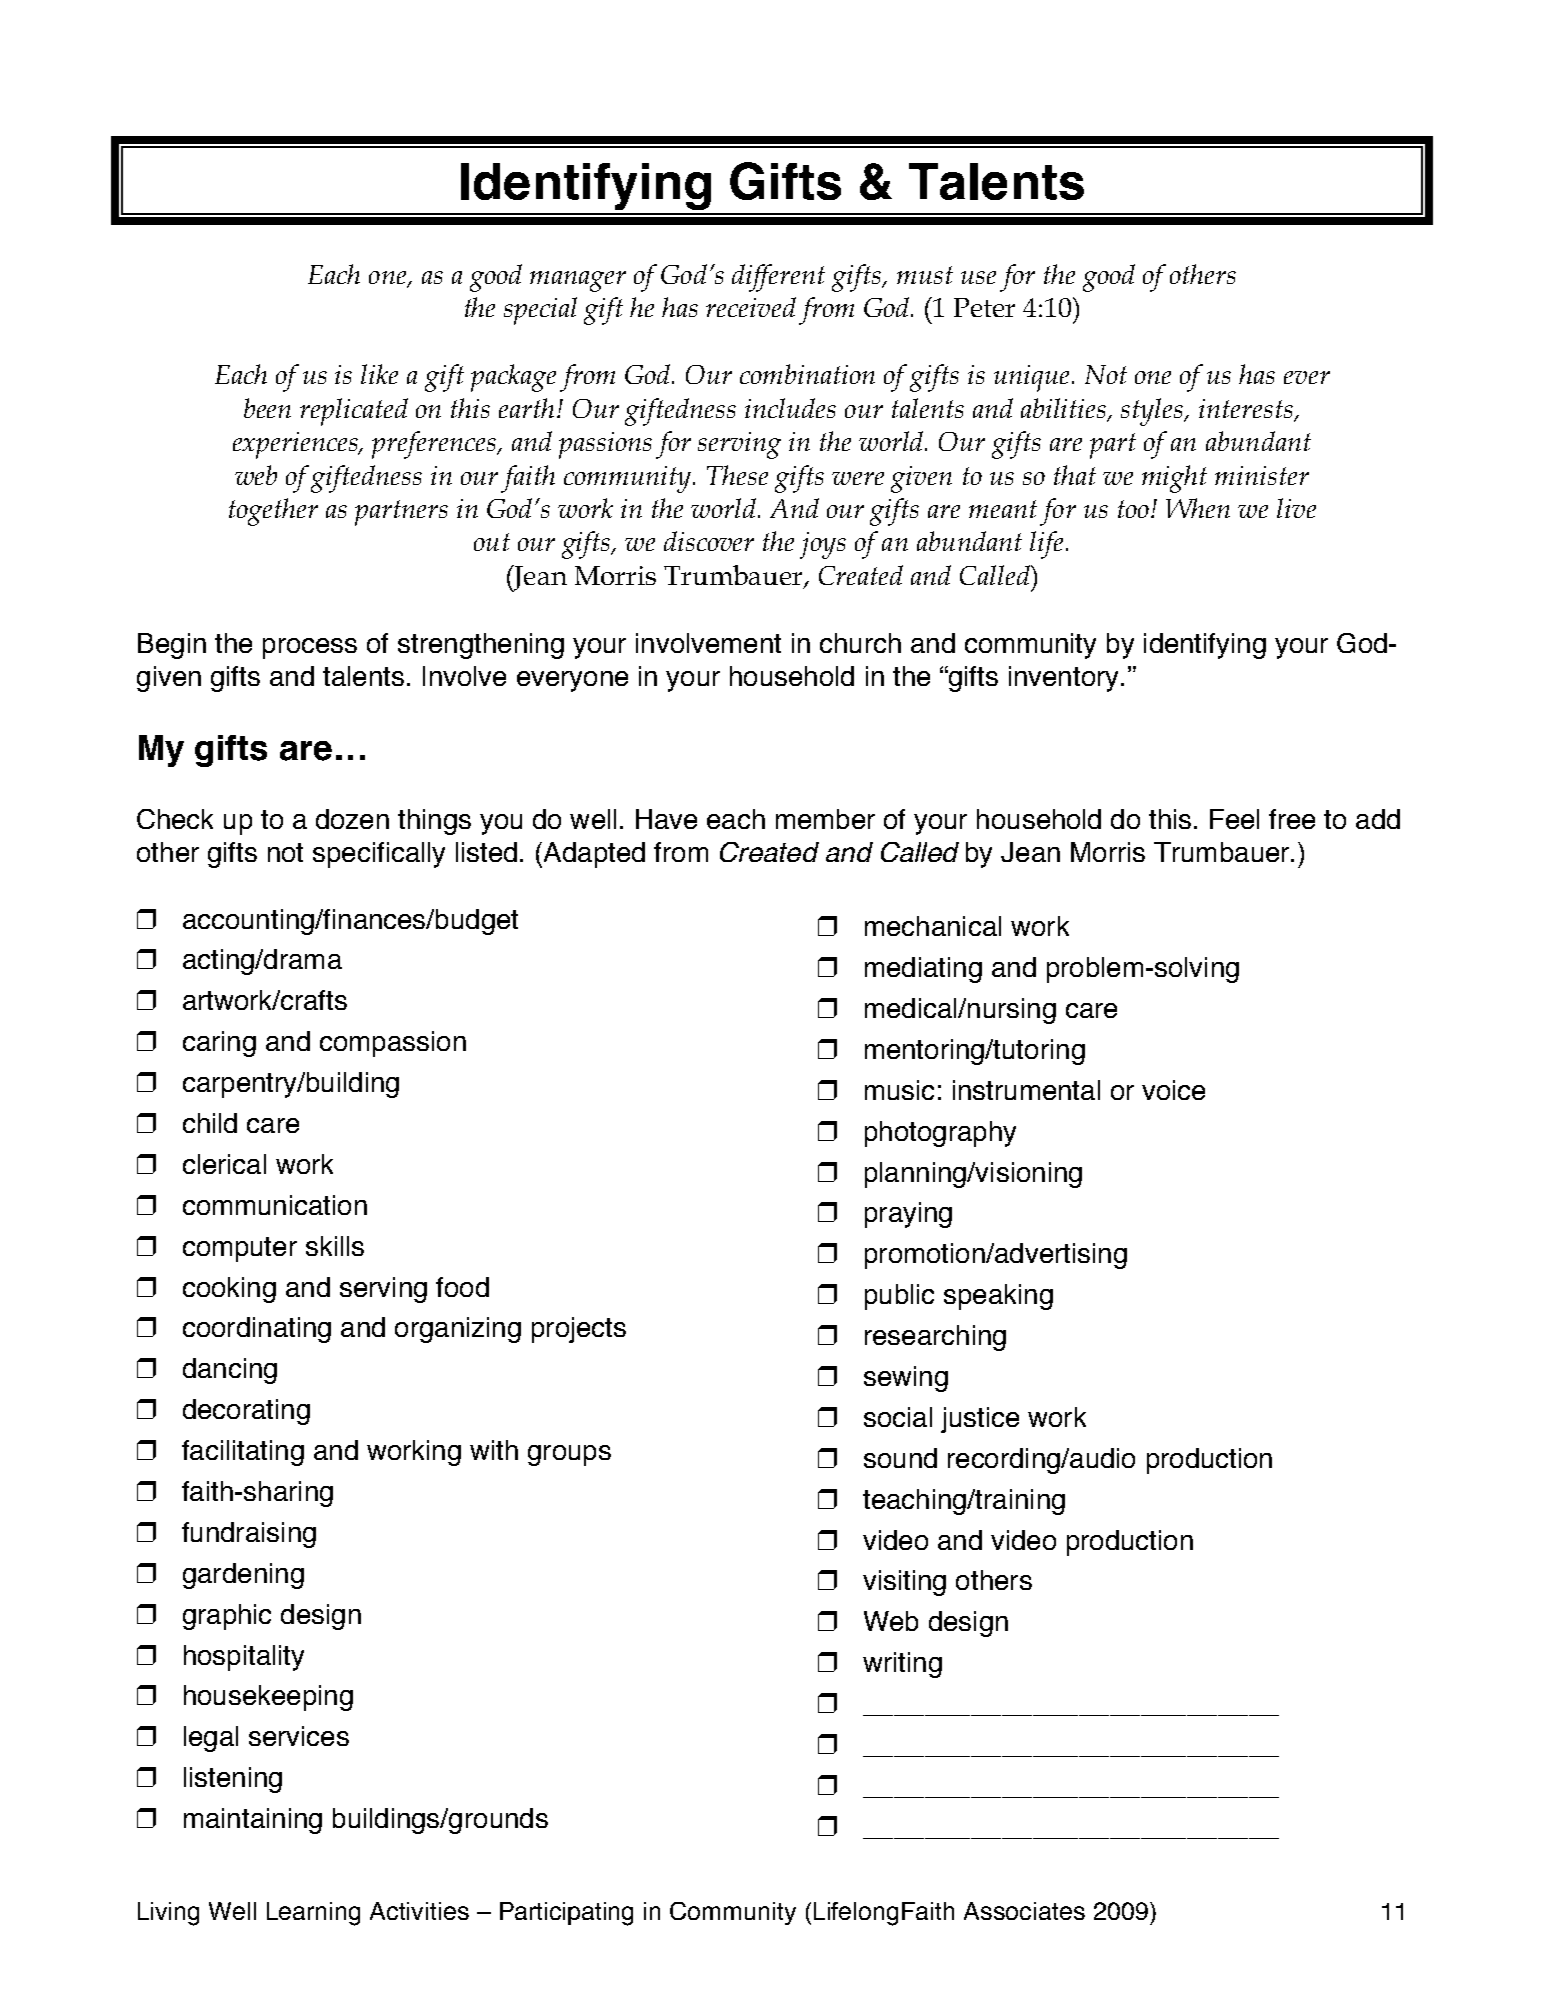 The height and width of the page is (1998, 1544). I want to click on sound, so click(900, 1458).
